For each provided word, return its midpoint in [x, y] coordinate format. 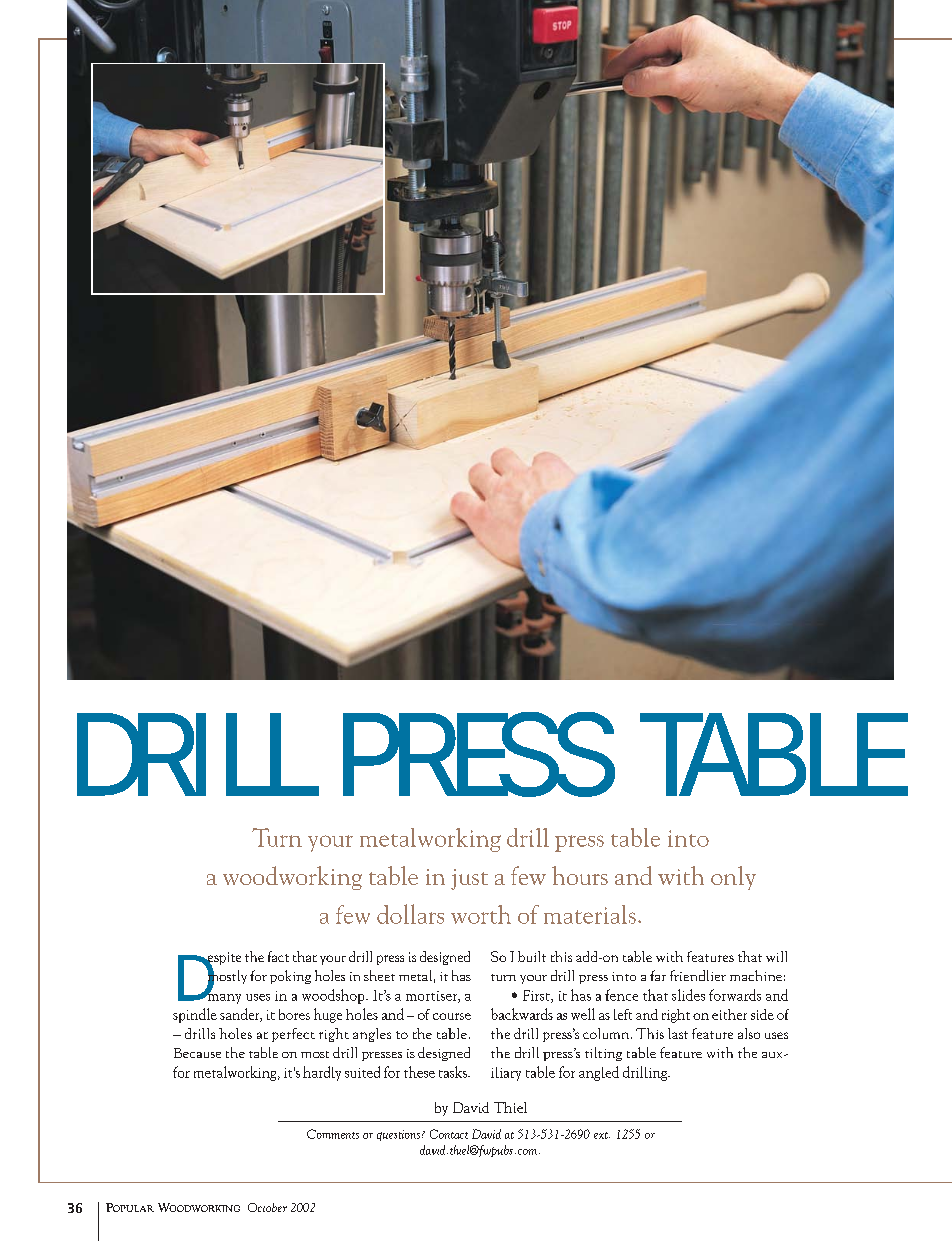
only [733, 878]
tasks [454, 1072]
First [537, 996]
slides [688, 995]
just [469, 879]
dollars [410, 914]
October [267, 1207]
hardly [322, 1073]
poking [290, 977]
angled [599, 1073]
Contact [449, 1134]
